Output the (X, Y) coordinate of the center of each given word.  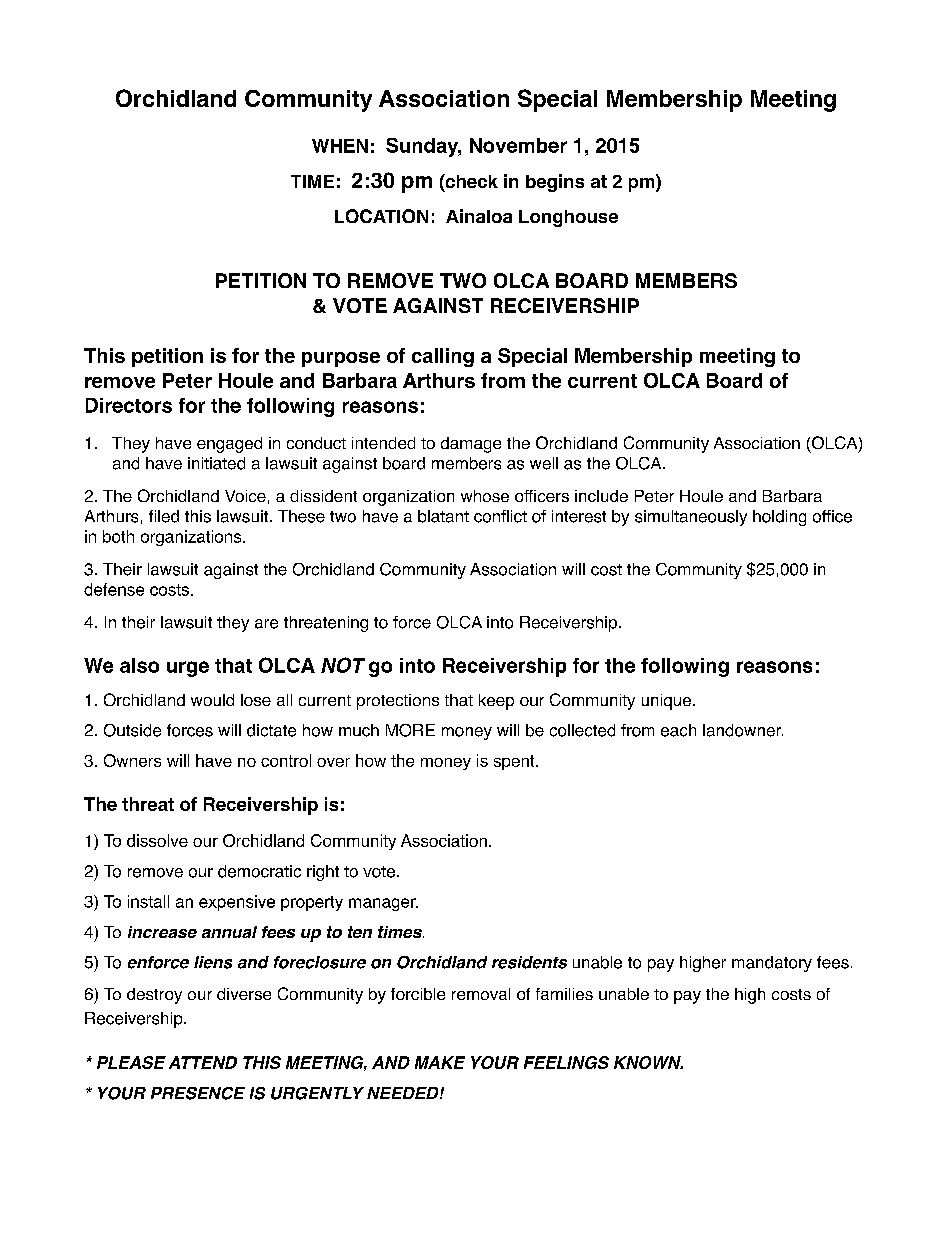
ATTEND (203, 1062)
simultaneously (691, 518)
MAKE (440, 1062)
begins (555, 183)
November (518, 145)
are (266, 624)
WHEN (340, 146)
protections (398, 702)
